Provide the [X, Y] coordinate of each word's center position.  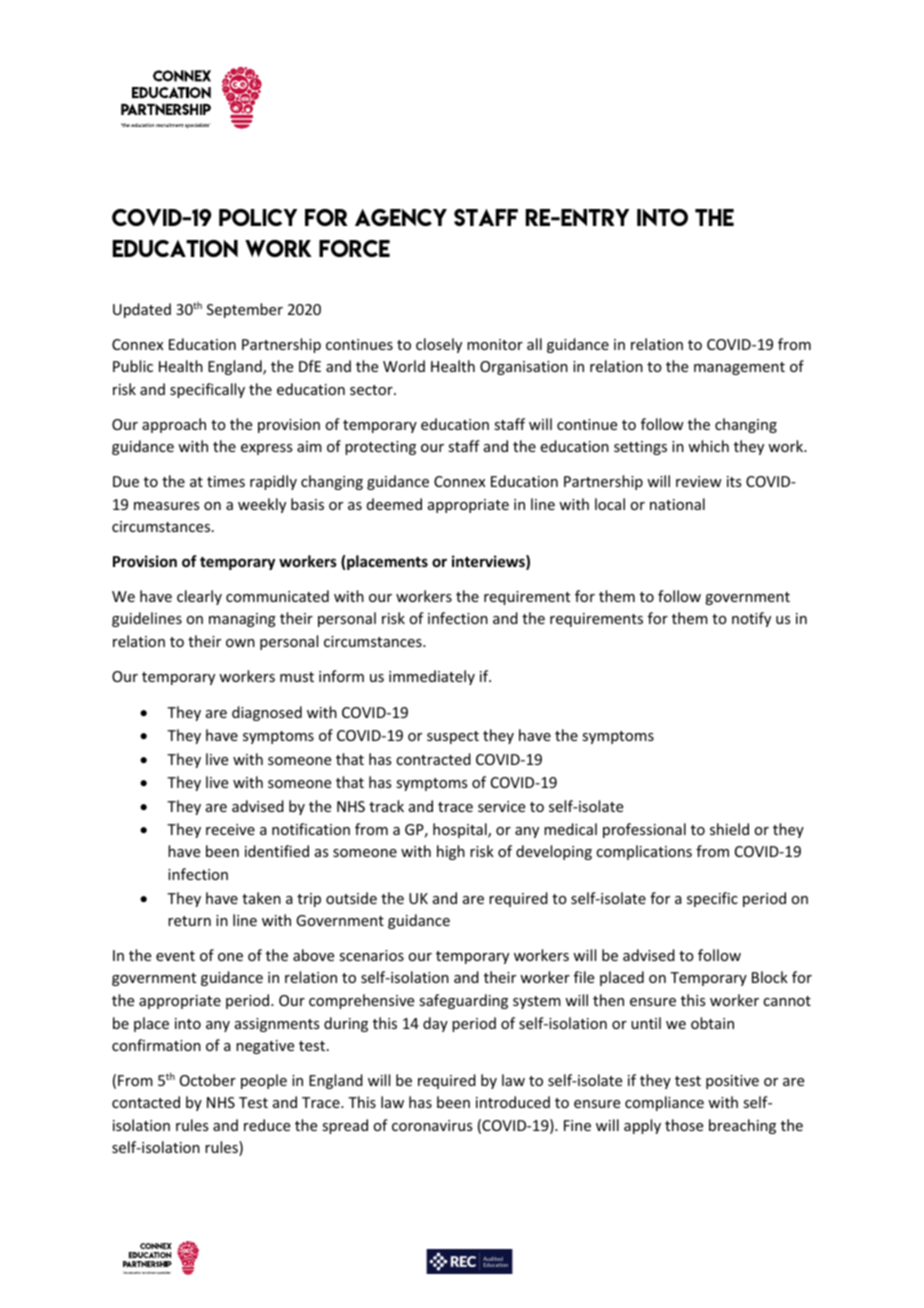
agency [401, 217]
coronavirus [432, 1125]
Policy [258, 217]
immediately [432, 677]
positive [732, 1082]
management [739, 368]
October [208, 1080]
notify [751, 619]
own [240, 643]
